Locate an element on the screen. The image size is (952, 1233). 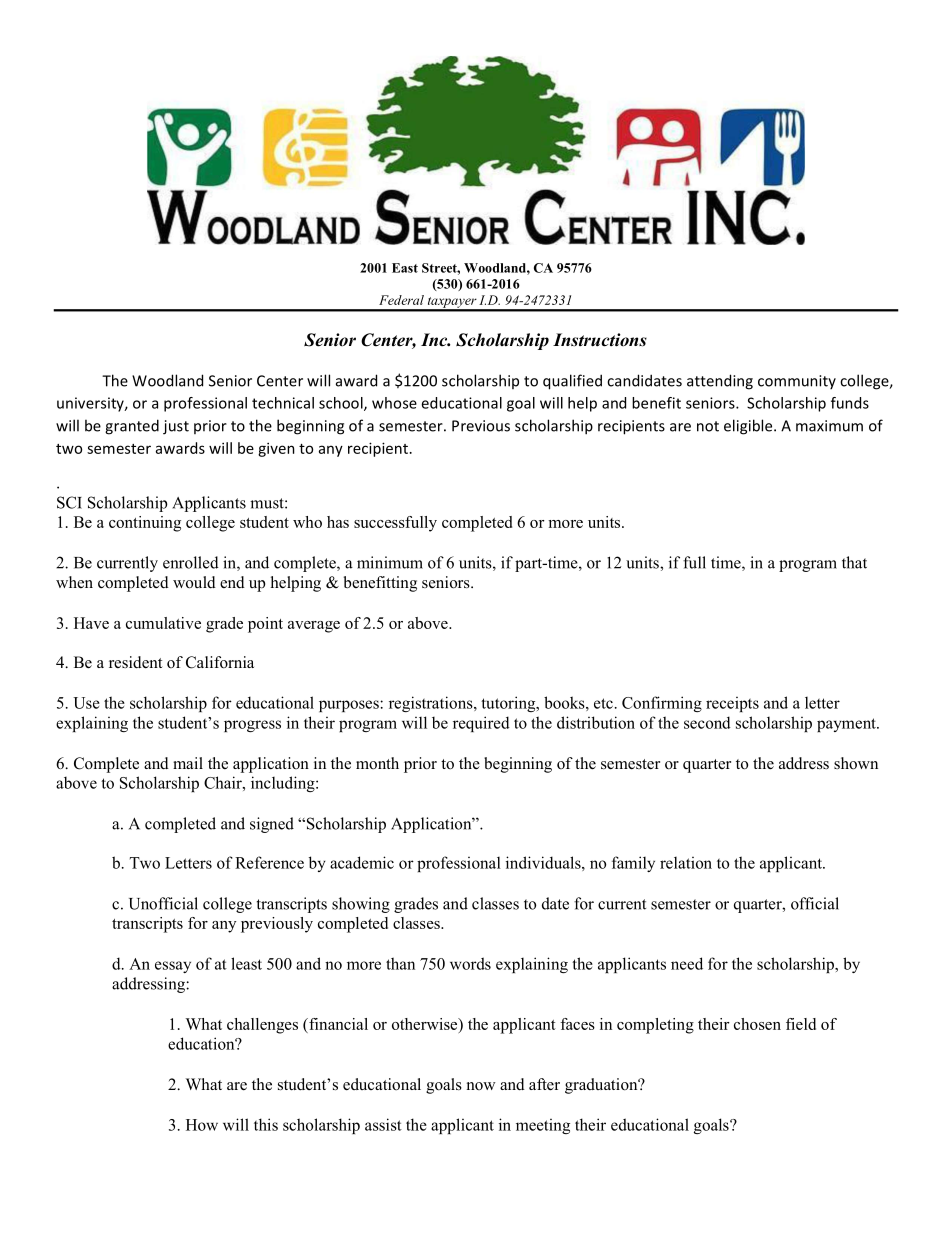
minimum is located at coordinates (390, 562).
